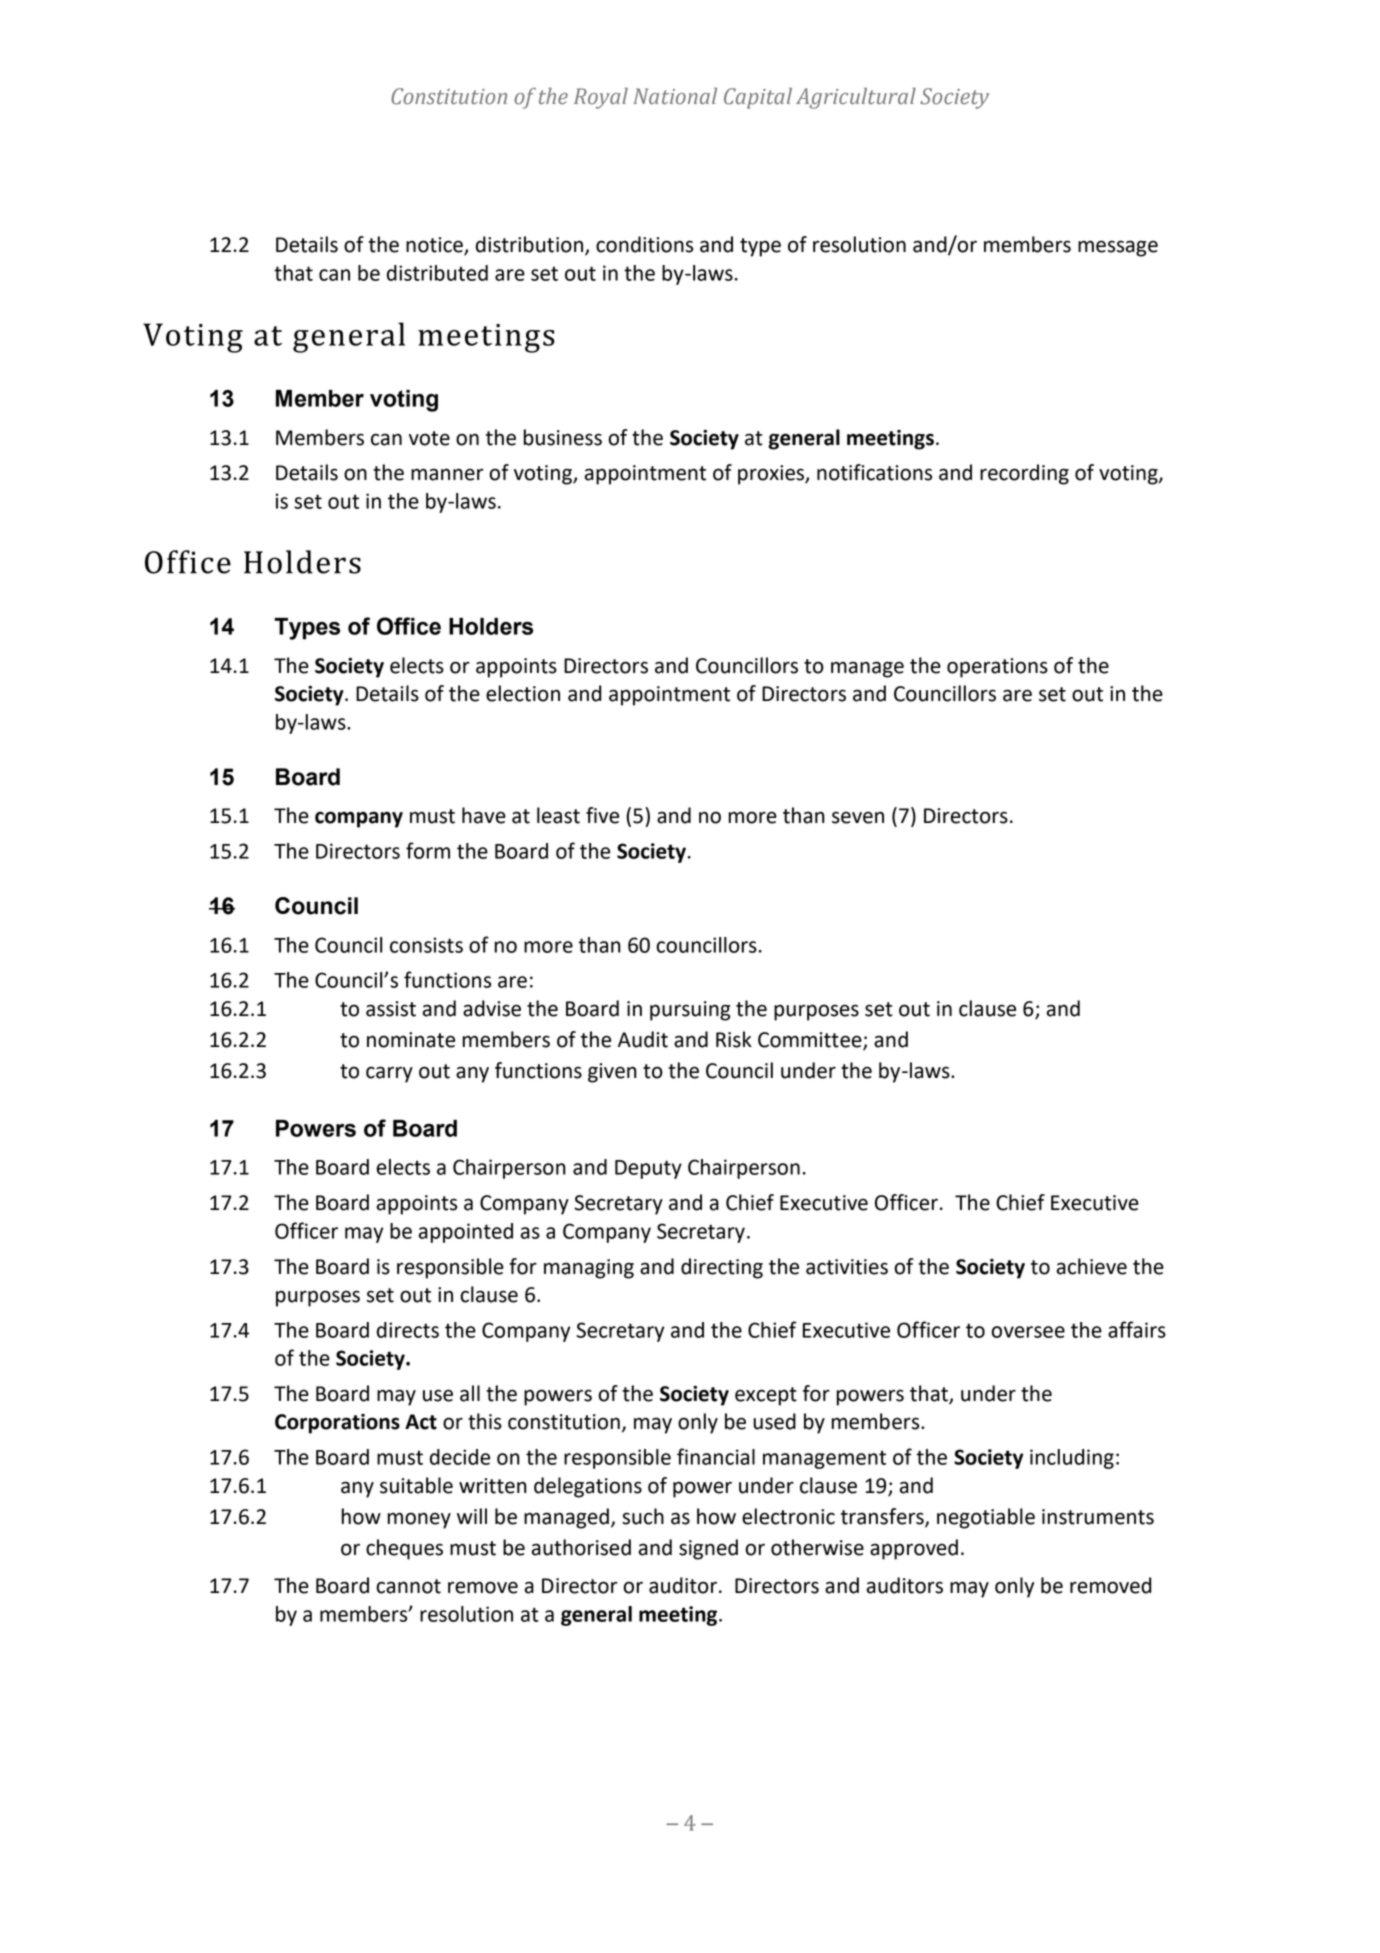 The image size is (1380, 1953). Describe the element at coordinates (734, 1039) in the image. I see `Risk` at that location.
